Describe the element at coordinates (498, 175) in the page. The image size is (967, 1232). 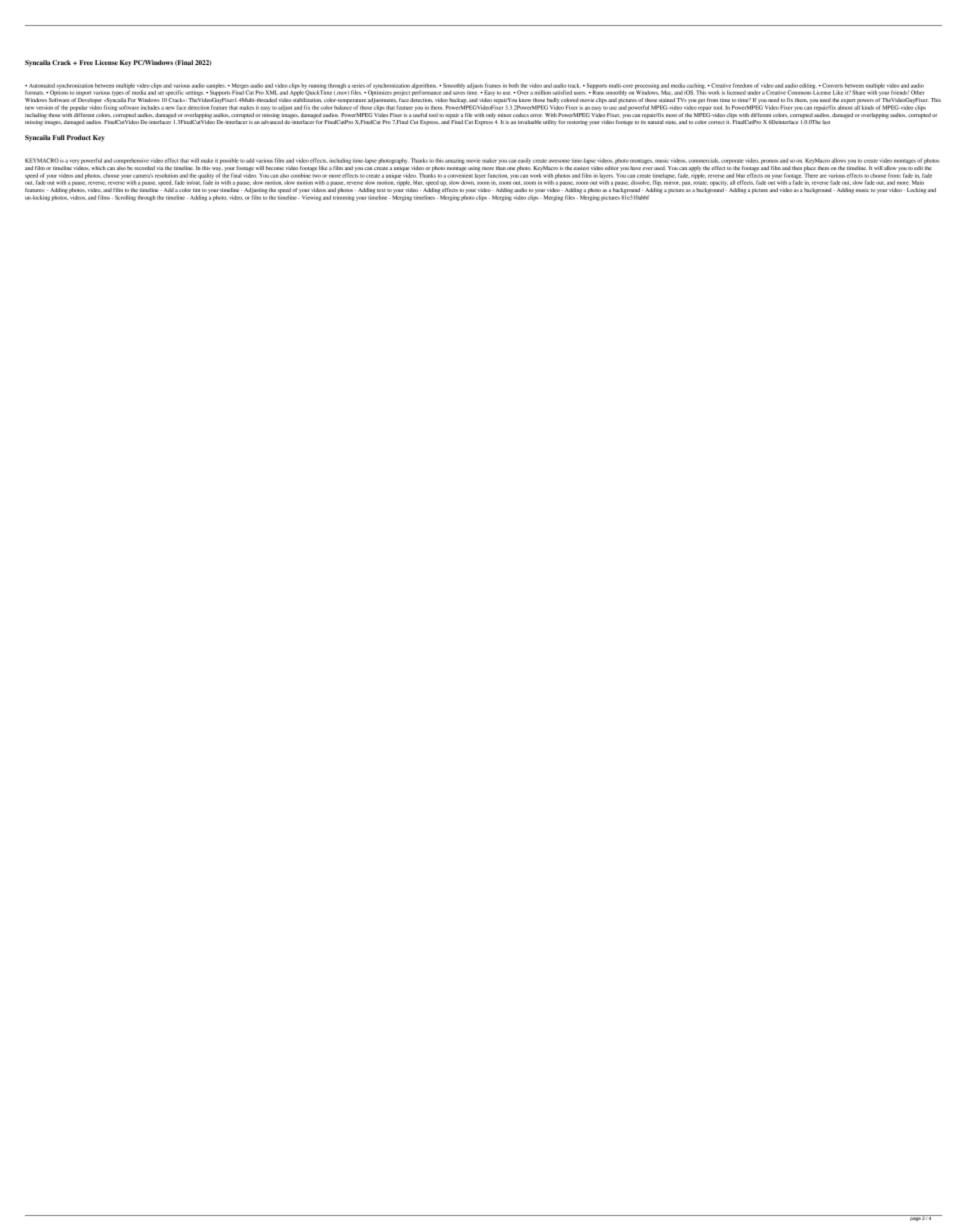
I see `function` at that location.
